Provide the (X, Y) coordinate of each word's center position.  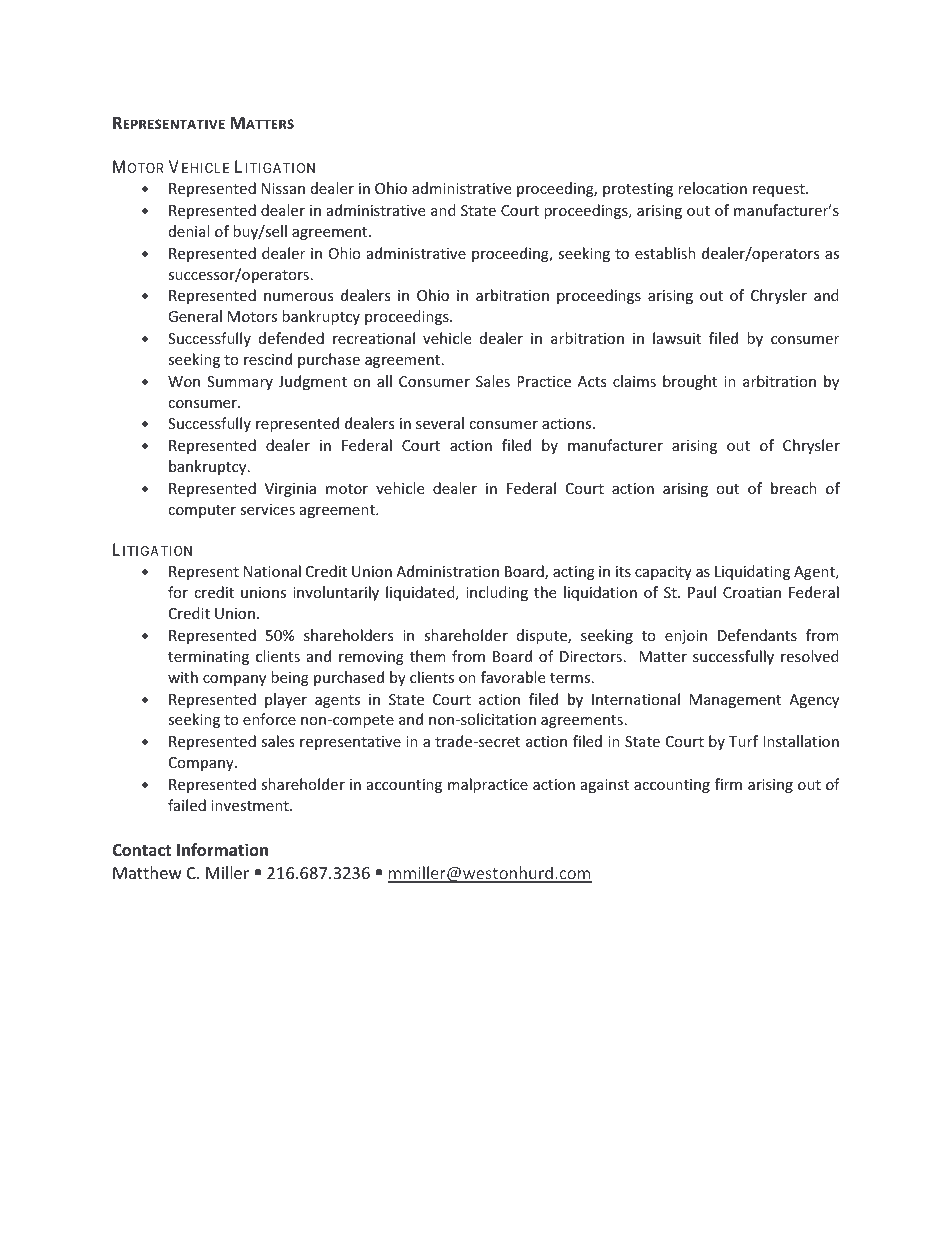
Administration (447, 571)
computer (202, 511)
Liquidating (752, 572)
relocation (712, 188)
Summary (240, 383)
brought (690, 382)
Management (735, 701)
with (183, 677)
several (440, 423)
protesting (638, 190)
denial (189, 231)
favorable (513, 677)
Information (222, 850)
